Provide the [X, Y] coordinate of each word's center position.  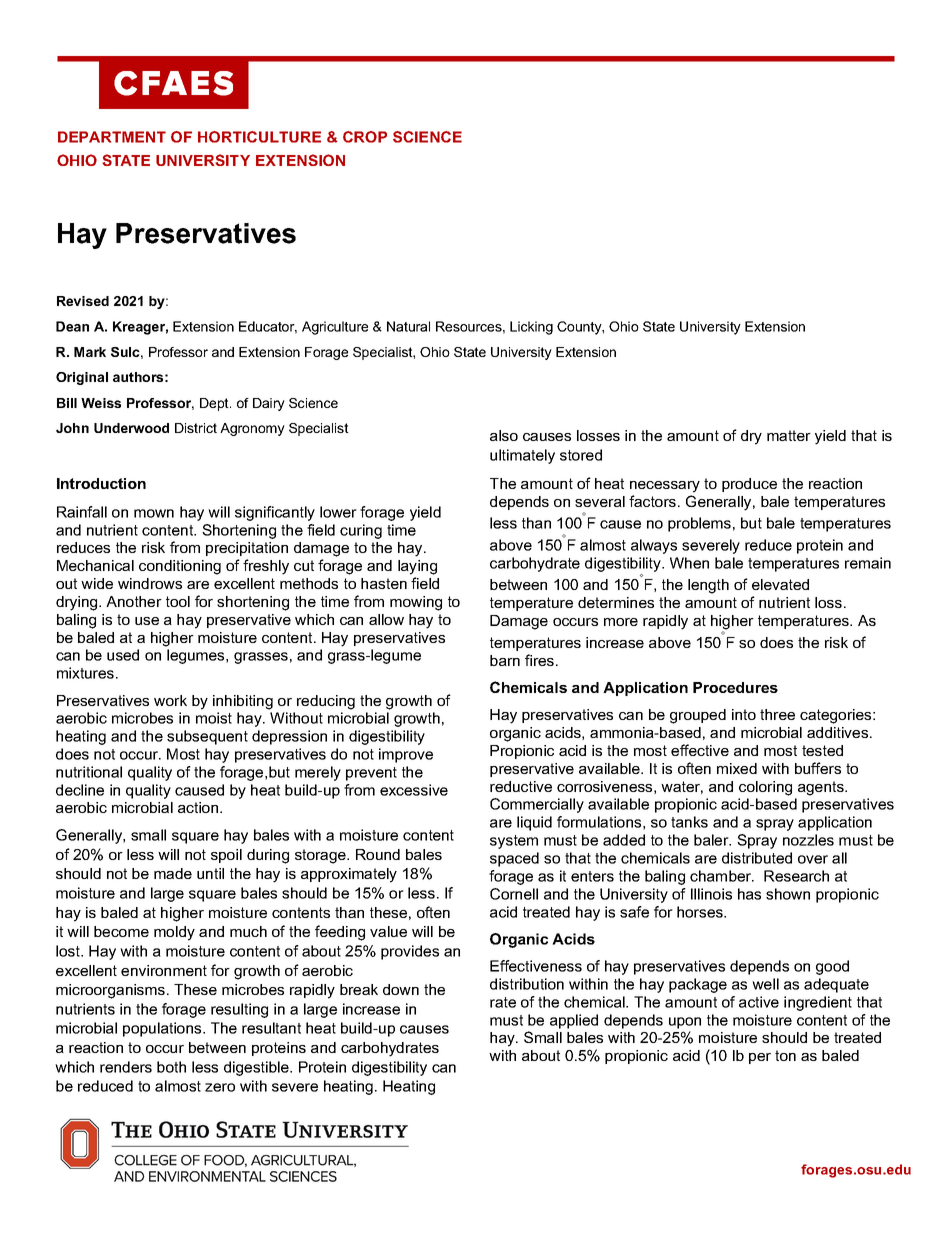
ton [785, 1055]
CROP [365, 137]
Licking [531, 328]
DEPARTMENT [112, 137]
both [171, 1067]
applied [574, 1021]
